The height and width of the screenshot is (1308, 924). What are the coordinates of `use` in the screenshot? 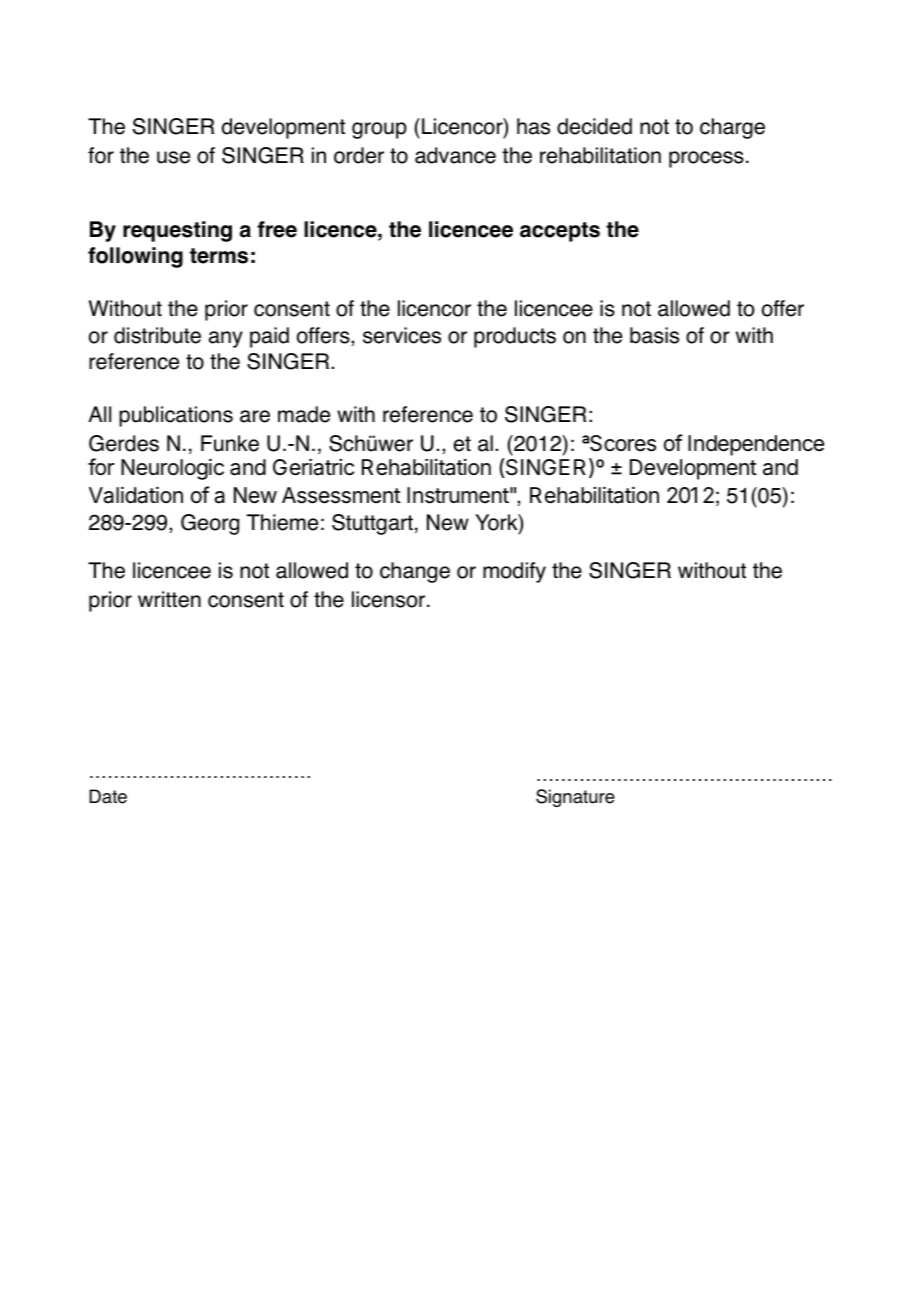 It's located at (173, 157).
